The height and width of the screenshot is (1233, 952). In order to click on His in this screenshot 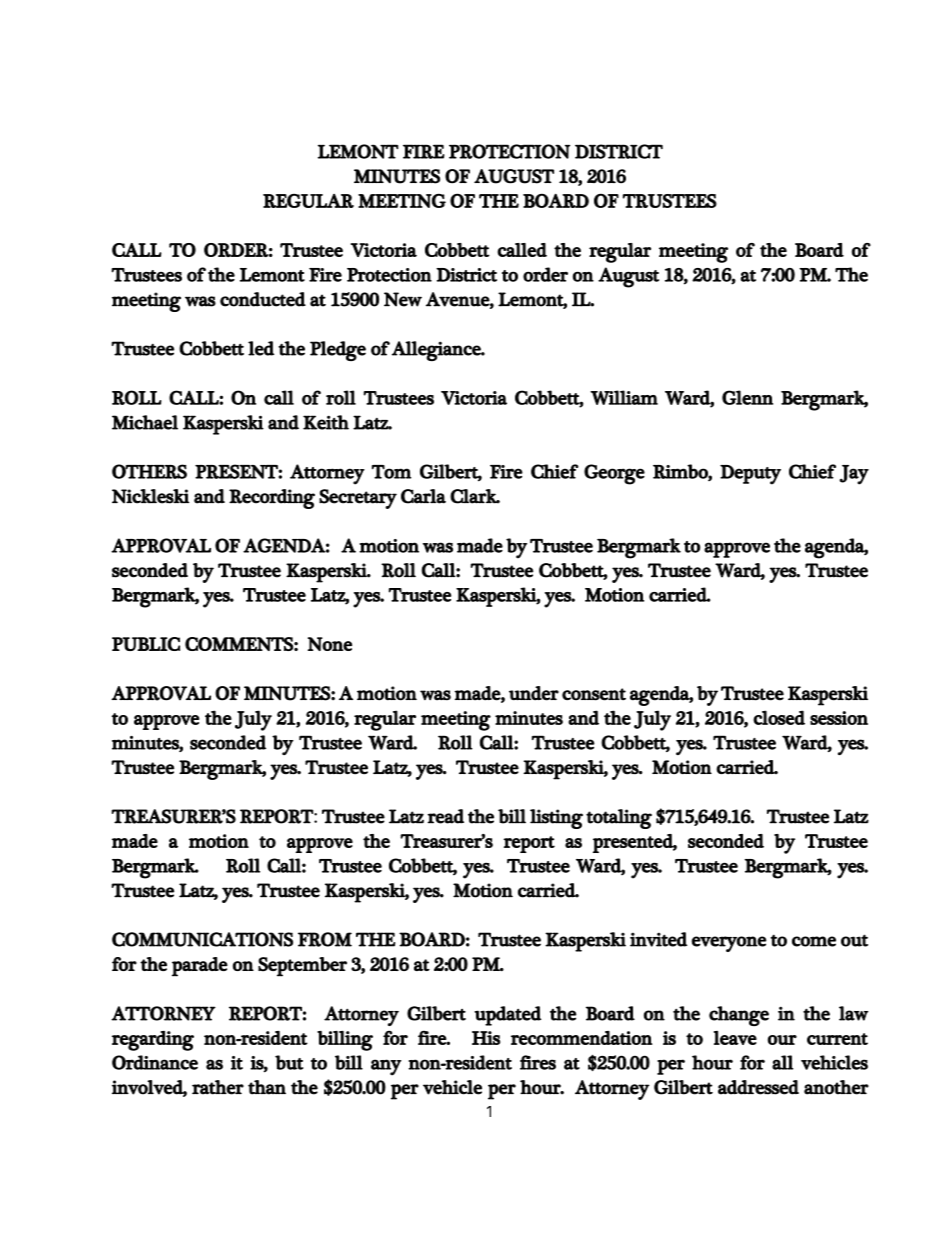, I will do `click(486, 1038)`.
